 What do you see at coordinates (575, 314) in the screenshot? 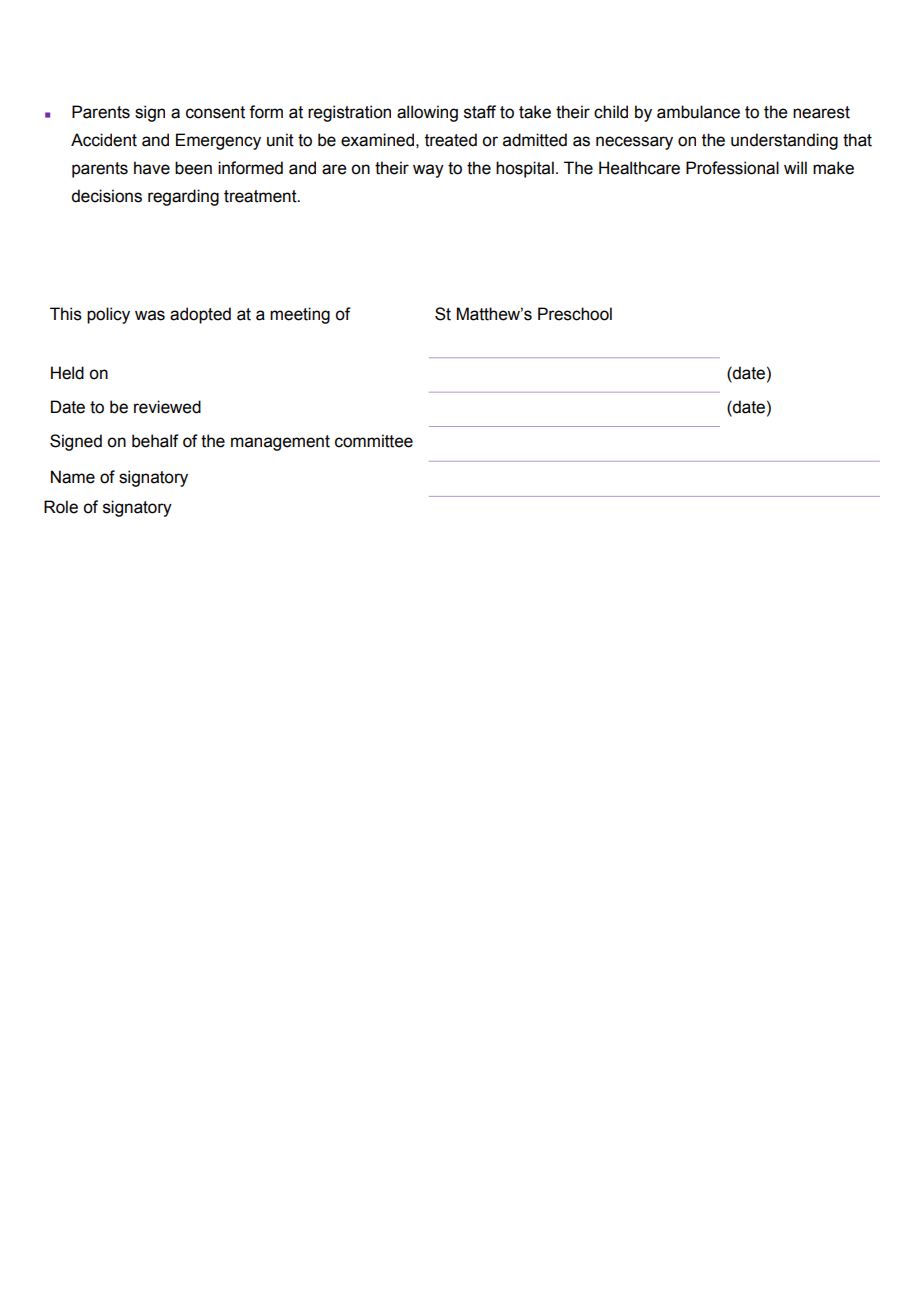
I see `Preschool` at bounding box center [575, 314].
